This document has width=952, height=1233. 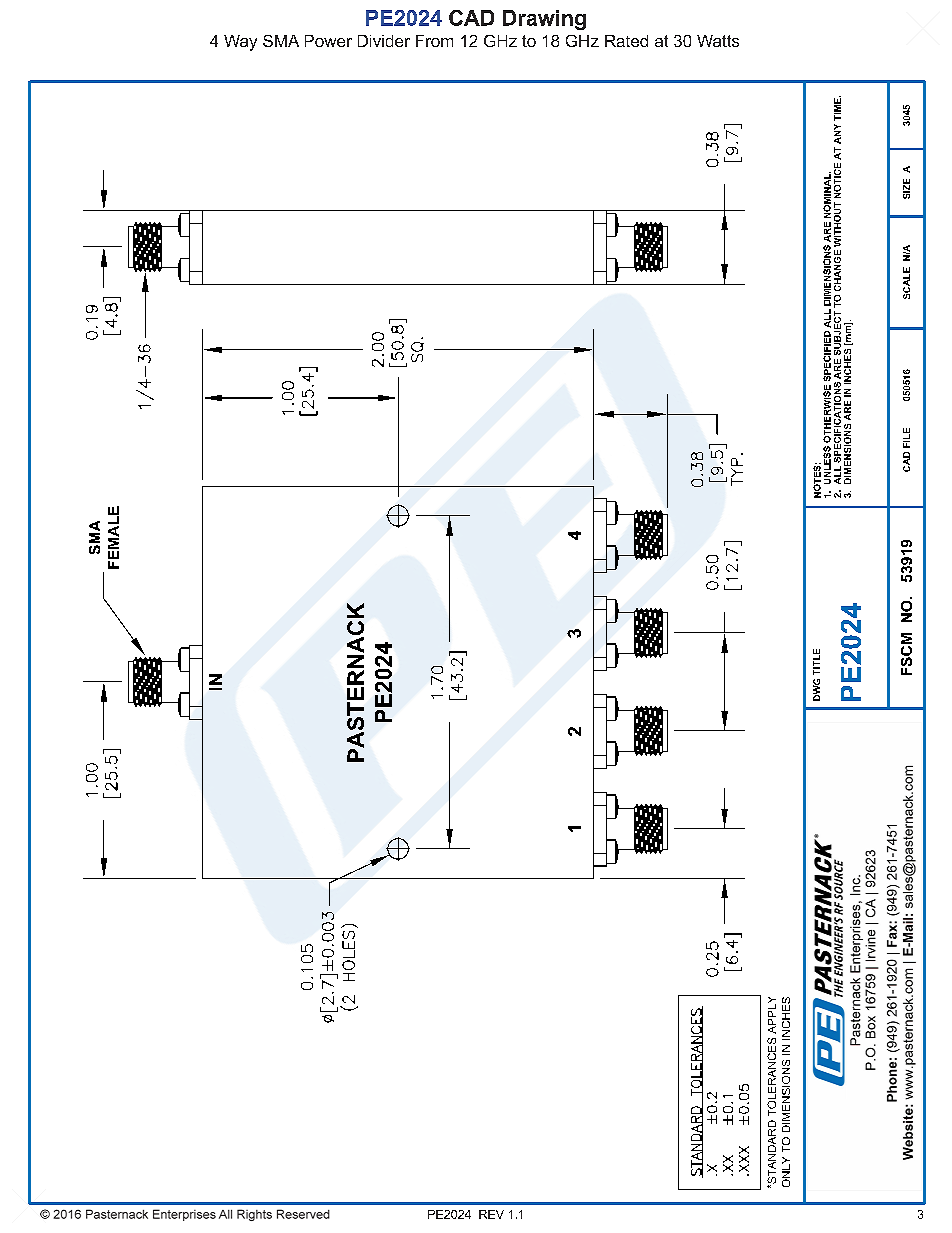 I want to click on Watts, so click(x=718, y=41).
